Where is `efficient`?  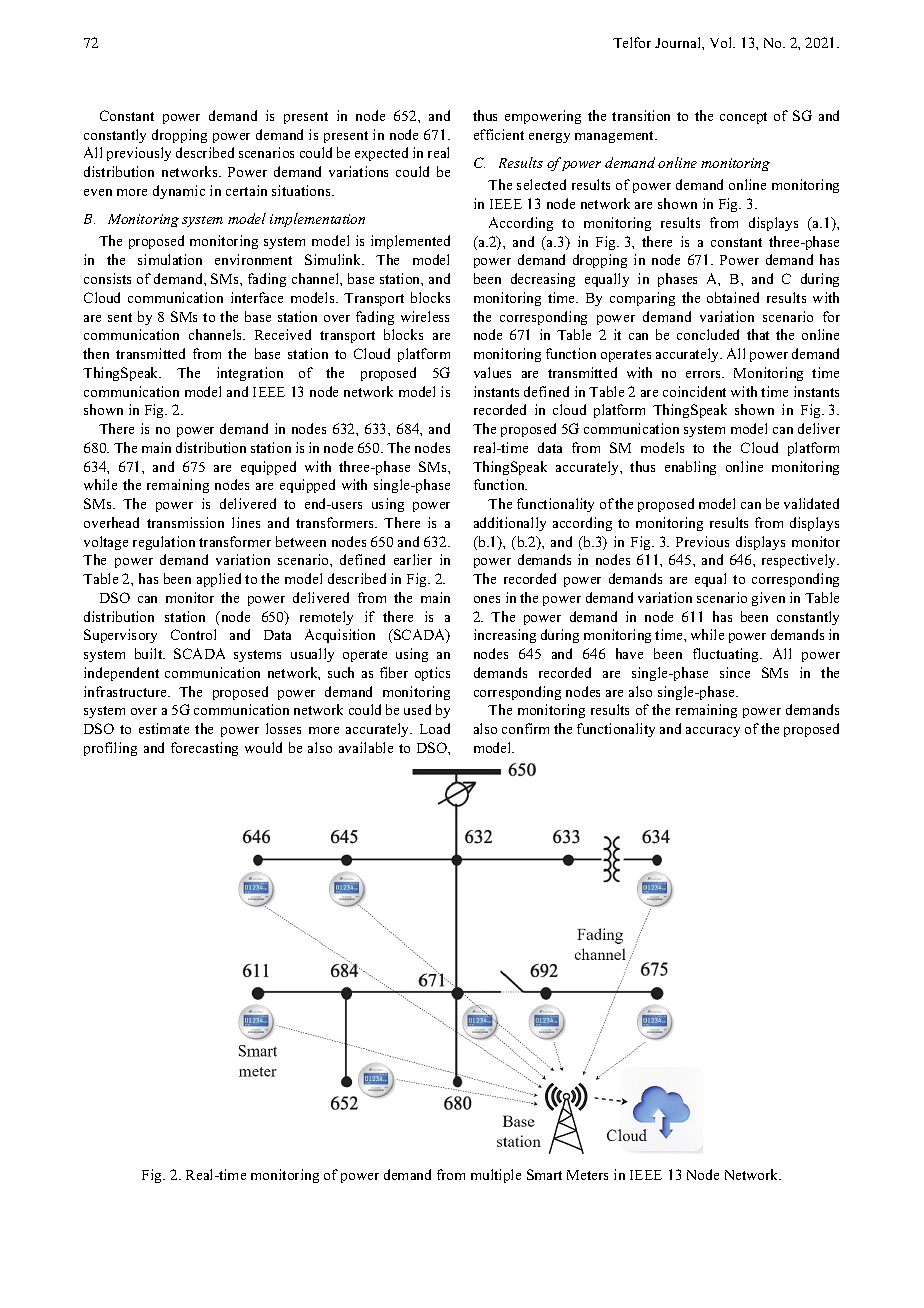 efficient is located at coordinates (499, 134).
